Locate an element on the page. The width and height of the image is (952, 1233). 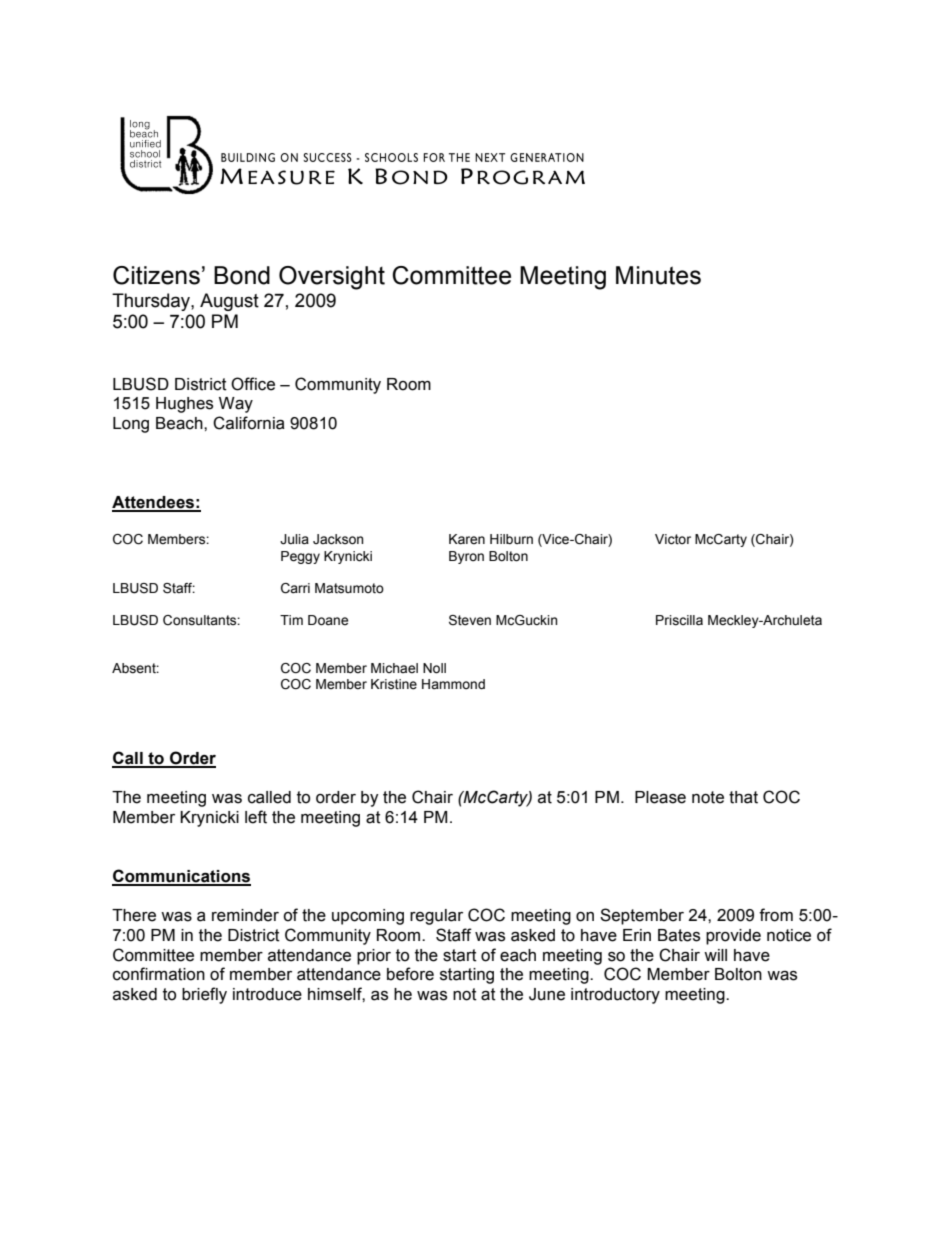
Karen is located at coordinates (467, 539).
